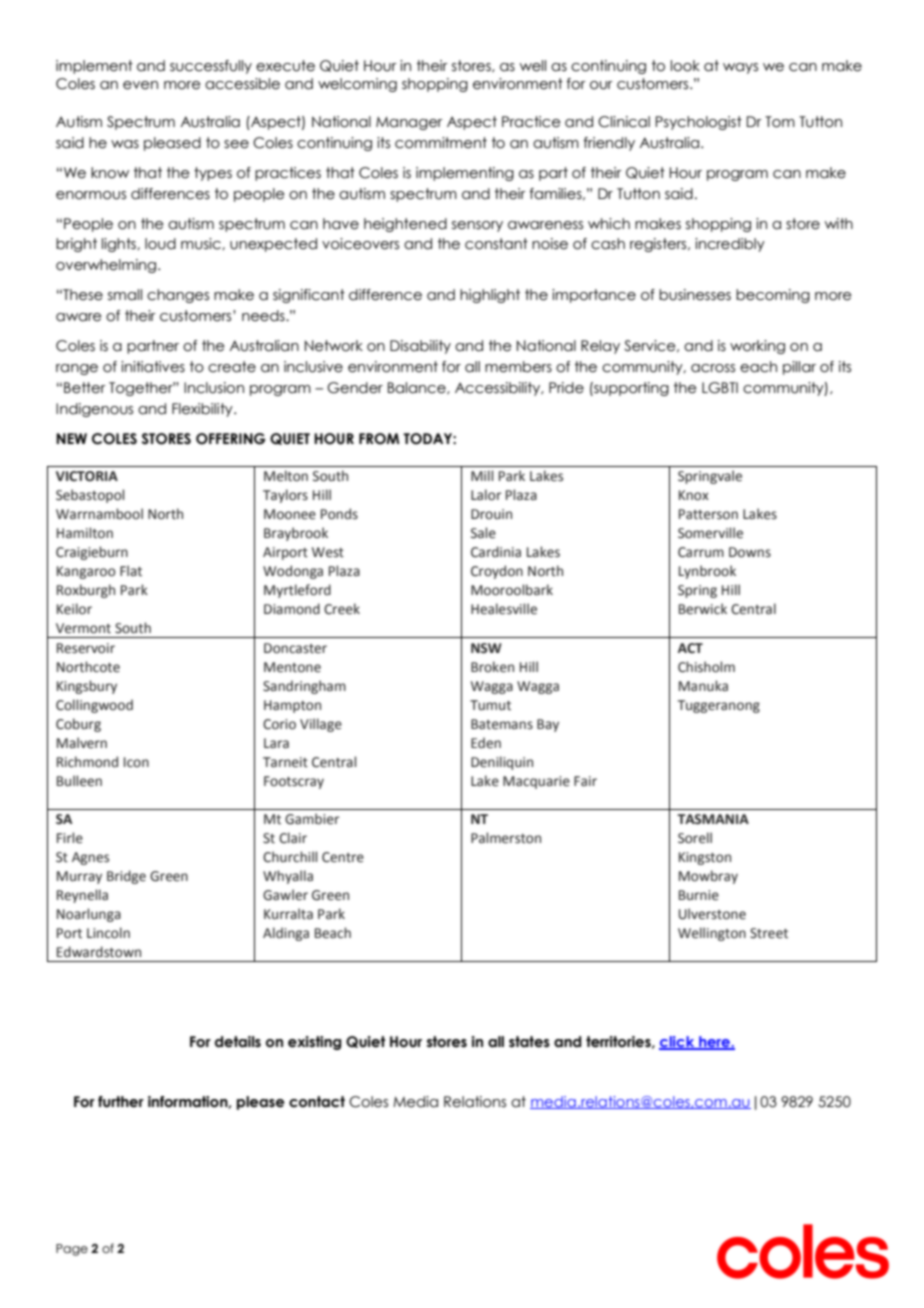 The height and width of the screenshot is (1308, 924). Describe the element at coordinates (740, 68) in the screenshot. I see `ways` at that location.
